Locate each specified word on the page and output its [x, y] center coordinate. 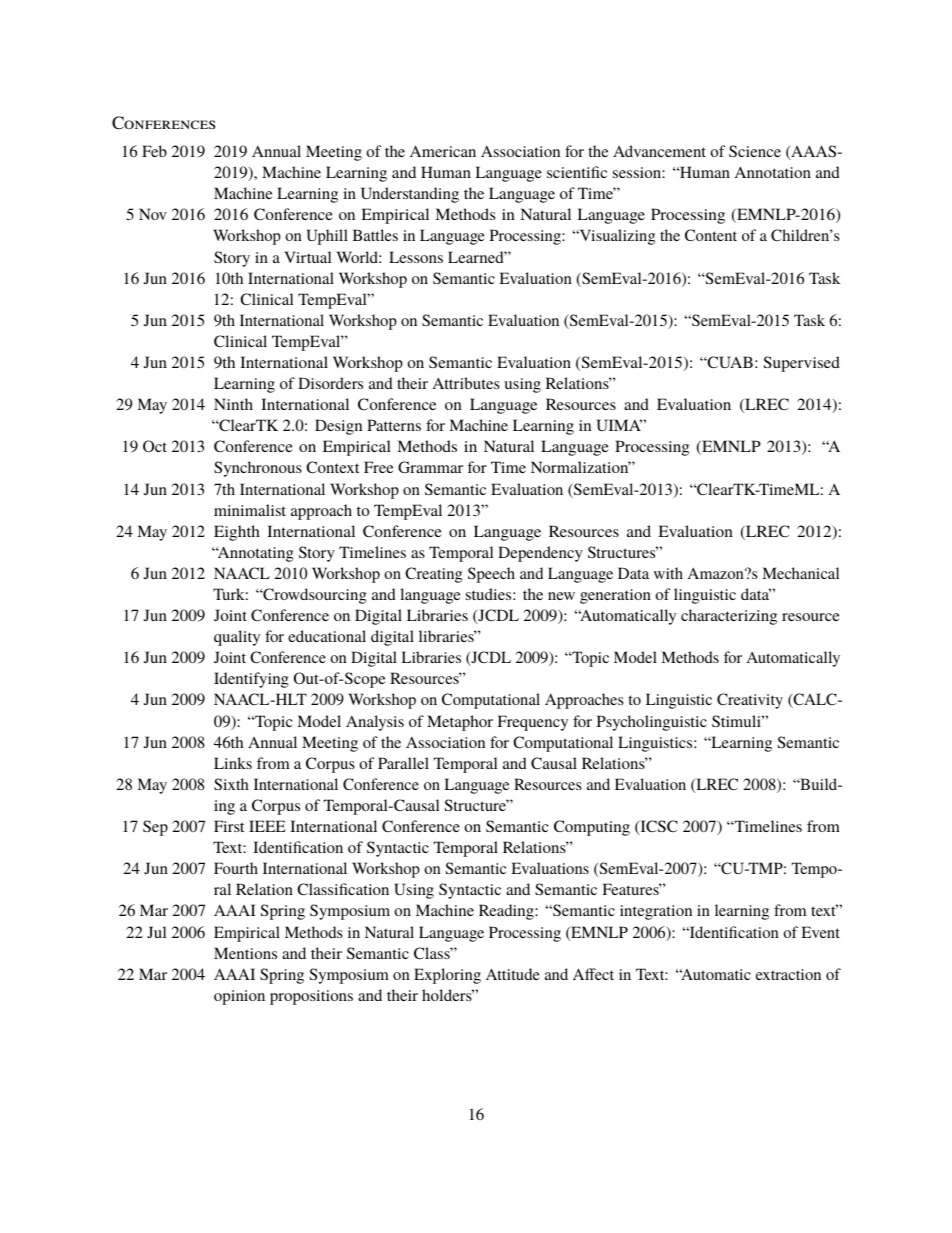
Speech [491, 575]
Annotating [255, 554]
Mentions [245, 953]
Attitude [513, 974]
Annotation [773, 172]
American [443, 151]
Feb [154, 151]
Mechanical [800, 573]
